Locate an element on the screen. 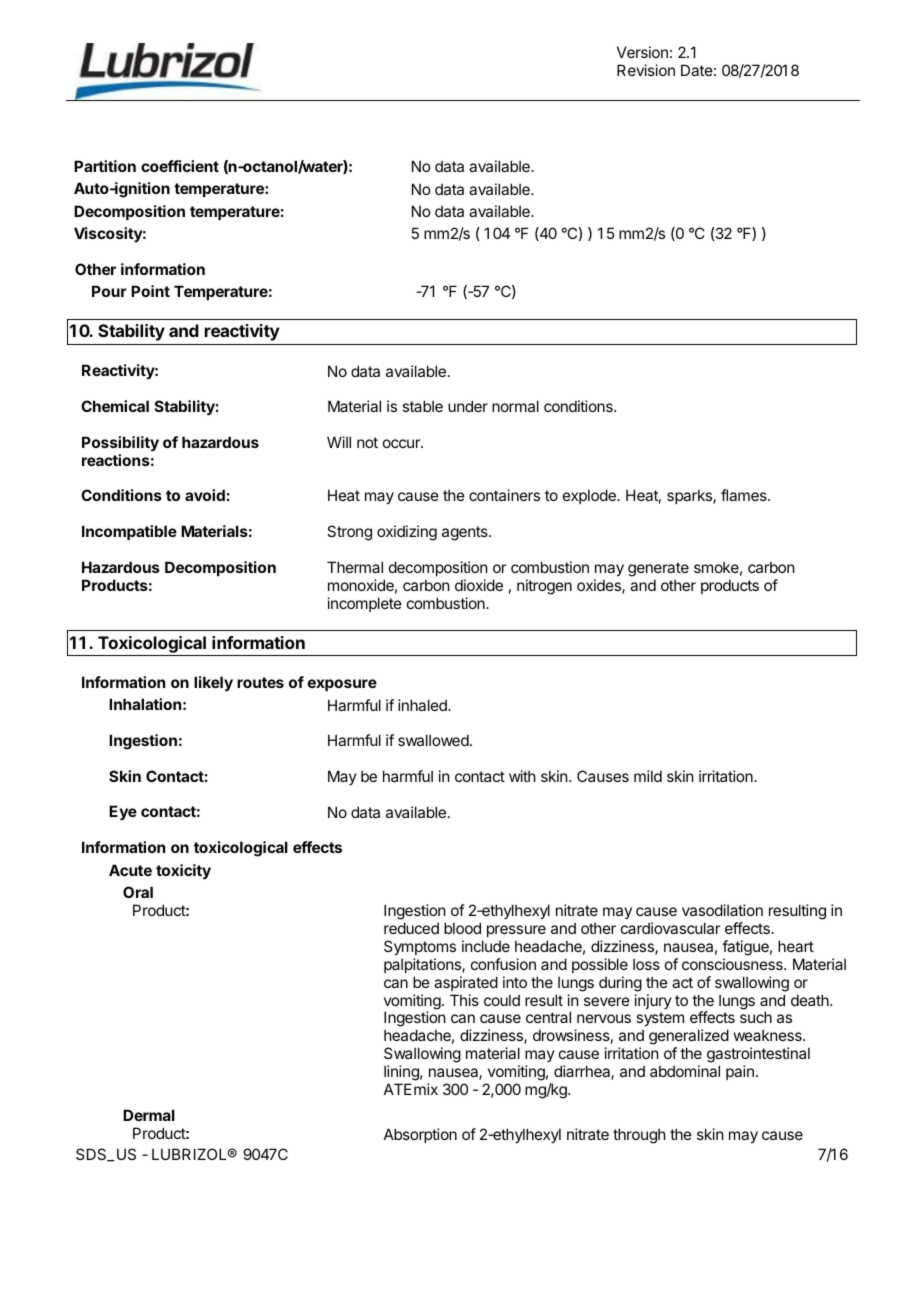  Absorption is located at coordinates (420, 1135).
